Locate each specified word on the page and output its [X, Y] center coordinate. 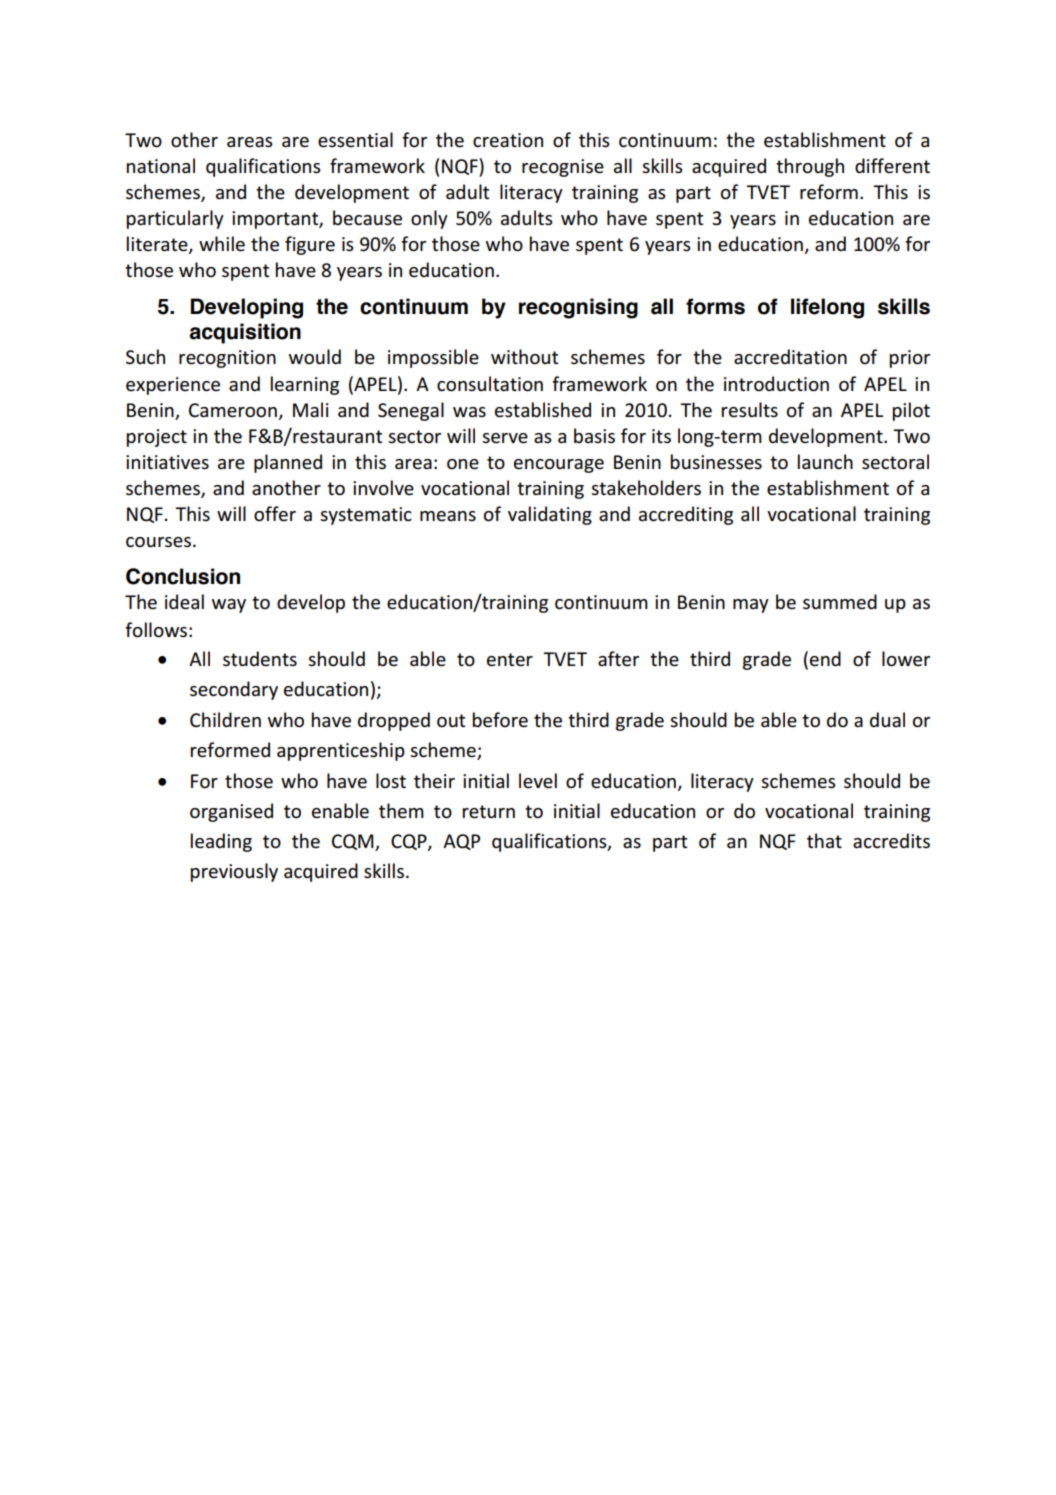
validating [550, 515]
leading [221, 842]
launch [825, 462]
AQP [461, 842]
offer [275, 514]
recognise [563, 168]
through [810, 167]
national [161, 166]
